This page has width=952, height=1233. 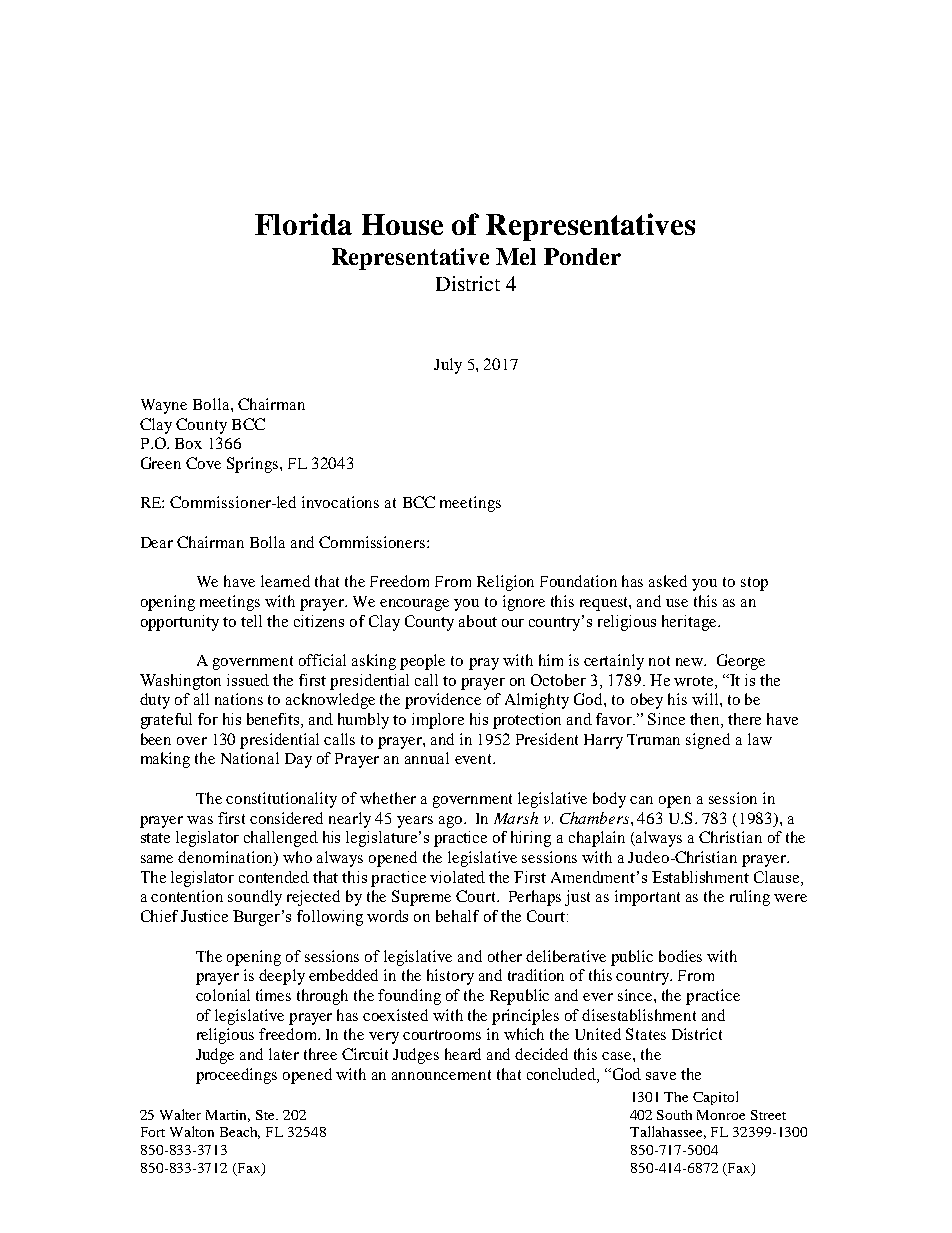 What do you see at coordinates (228, 1116) in the page?
I see `Martin` at bounding box center [228, 1116].
